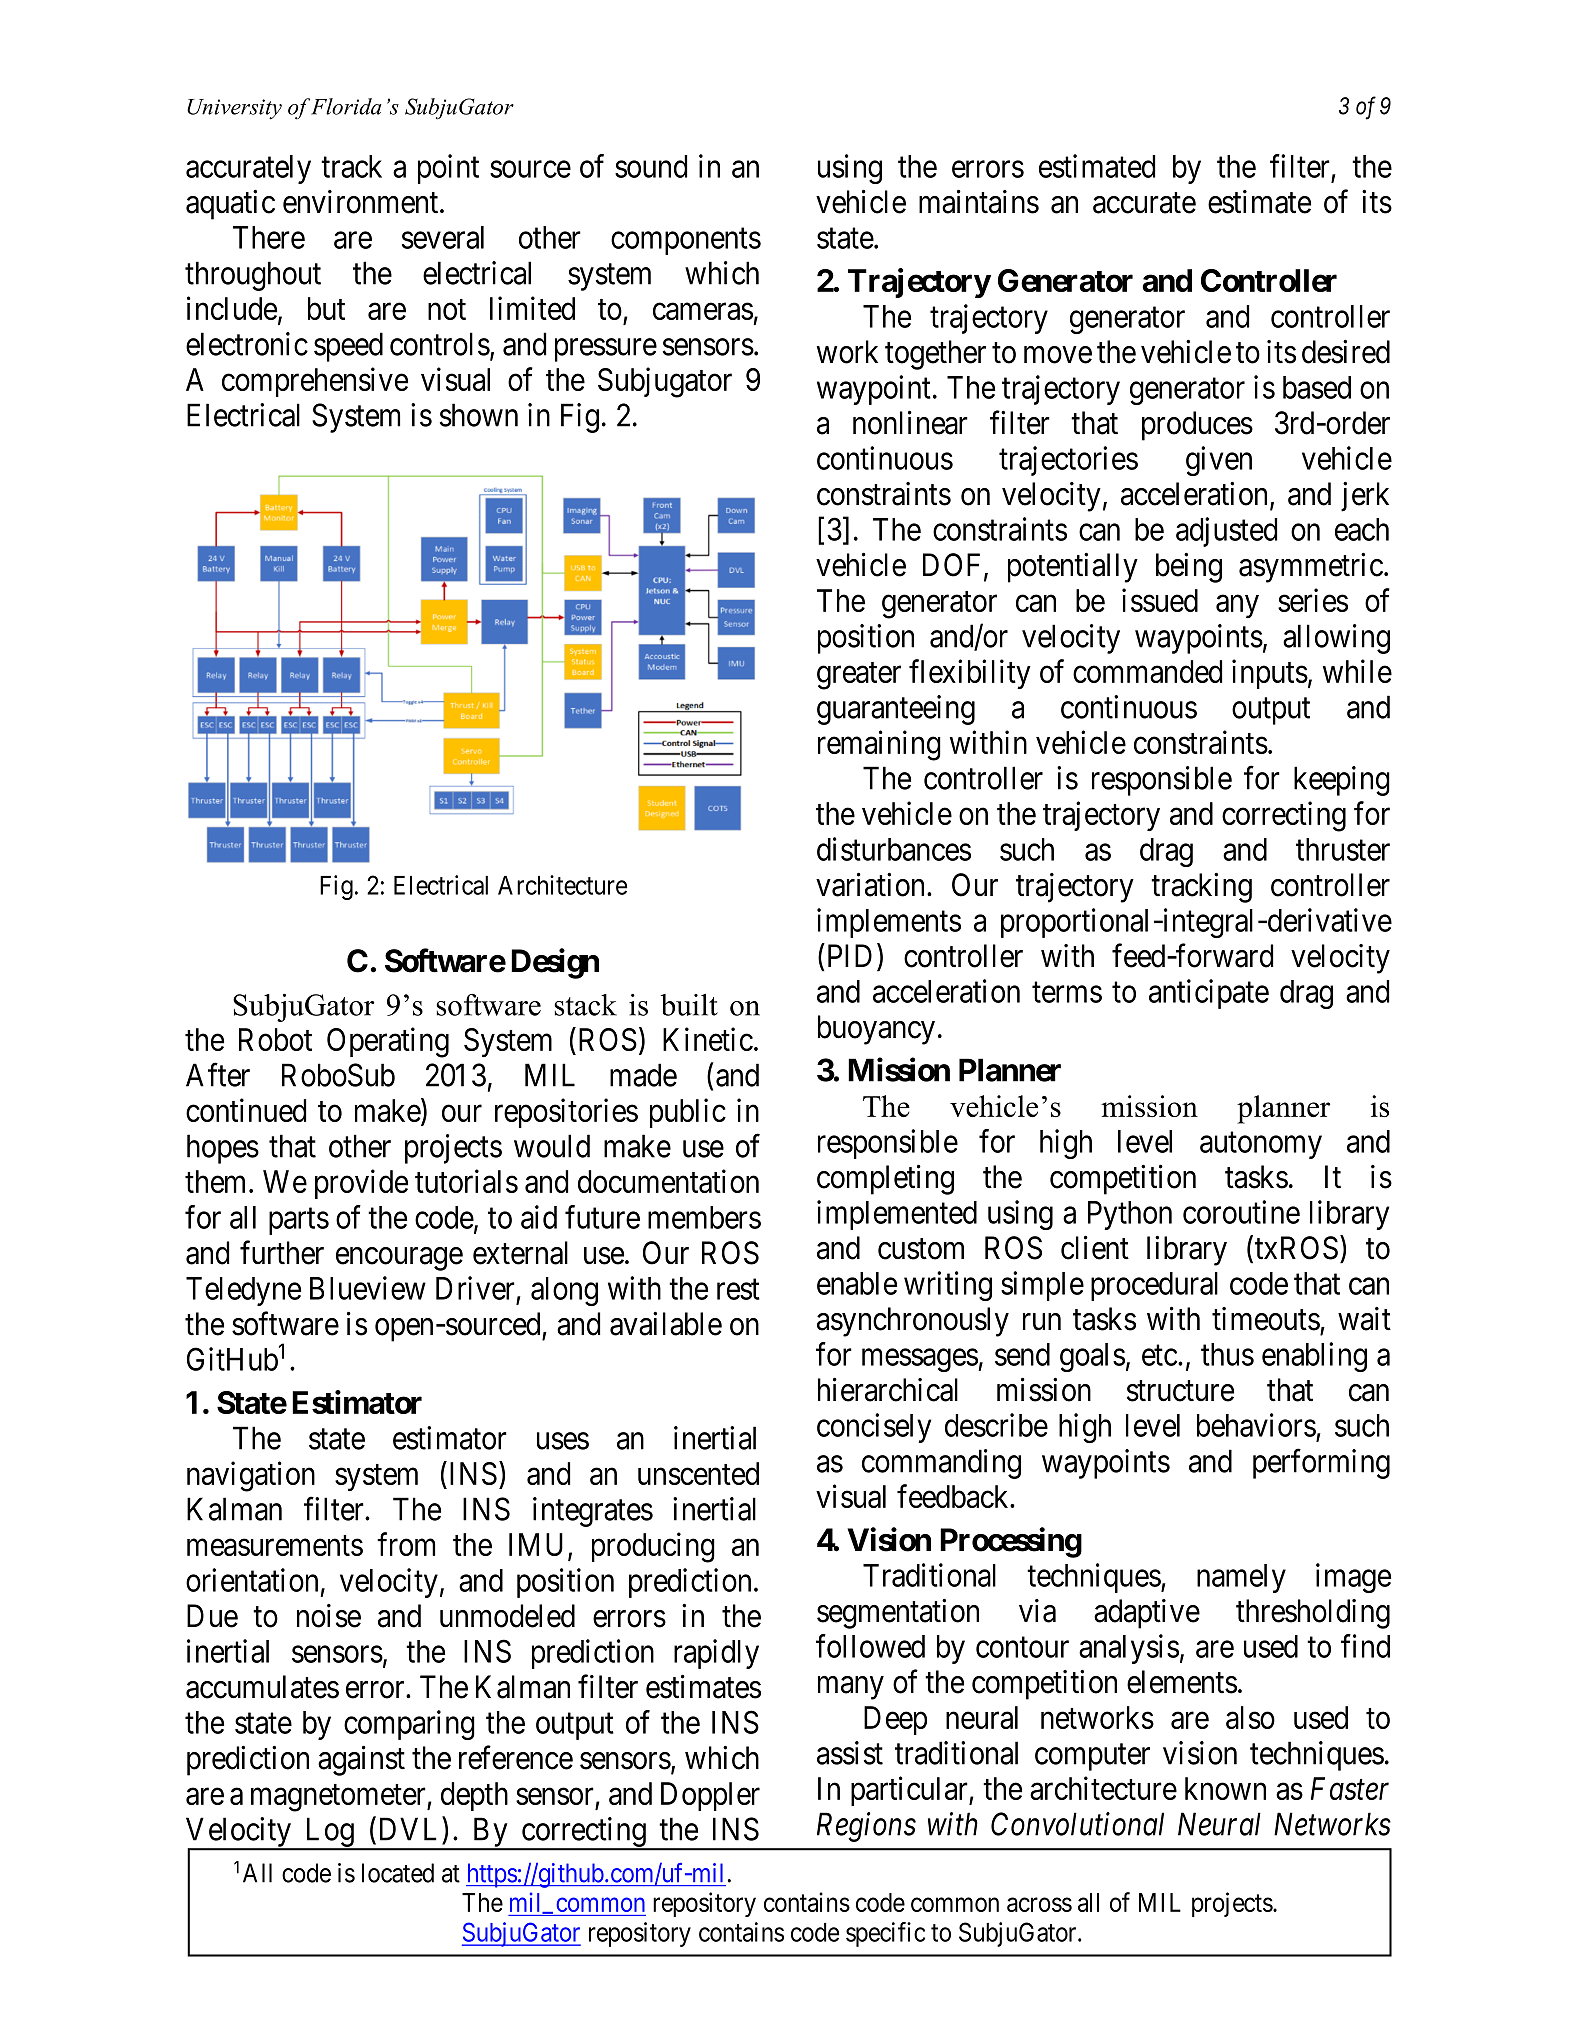  What do you see at coordinates (651, 166) in the image?
I see `sound` at bounding box center [651, 166].
